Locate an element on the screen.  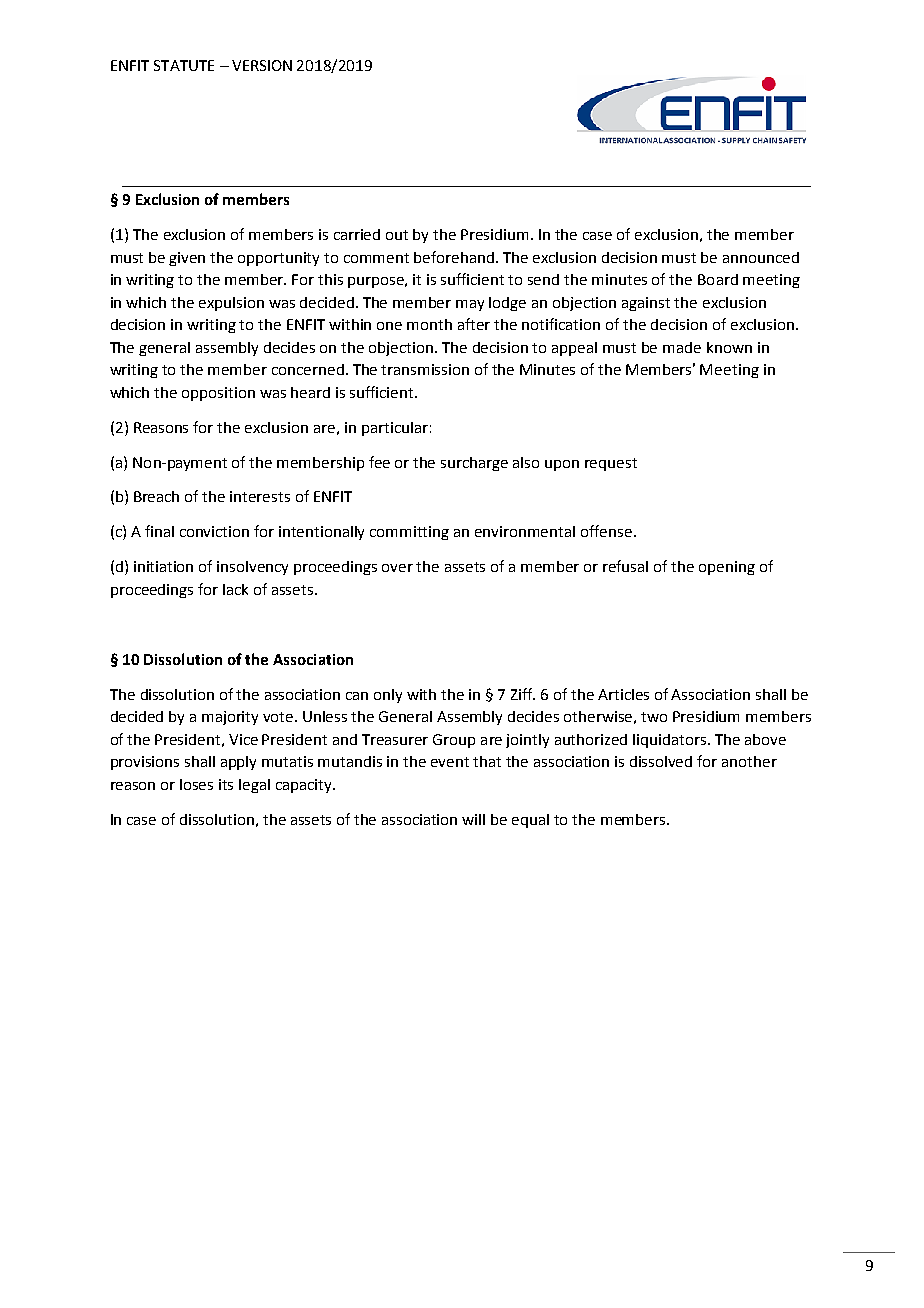
its is located at coordinates (226, 784).
